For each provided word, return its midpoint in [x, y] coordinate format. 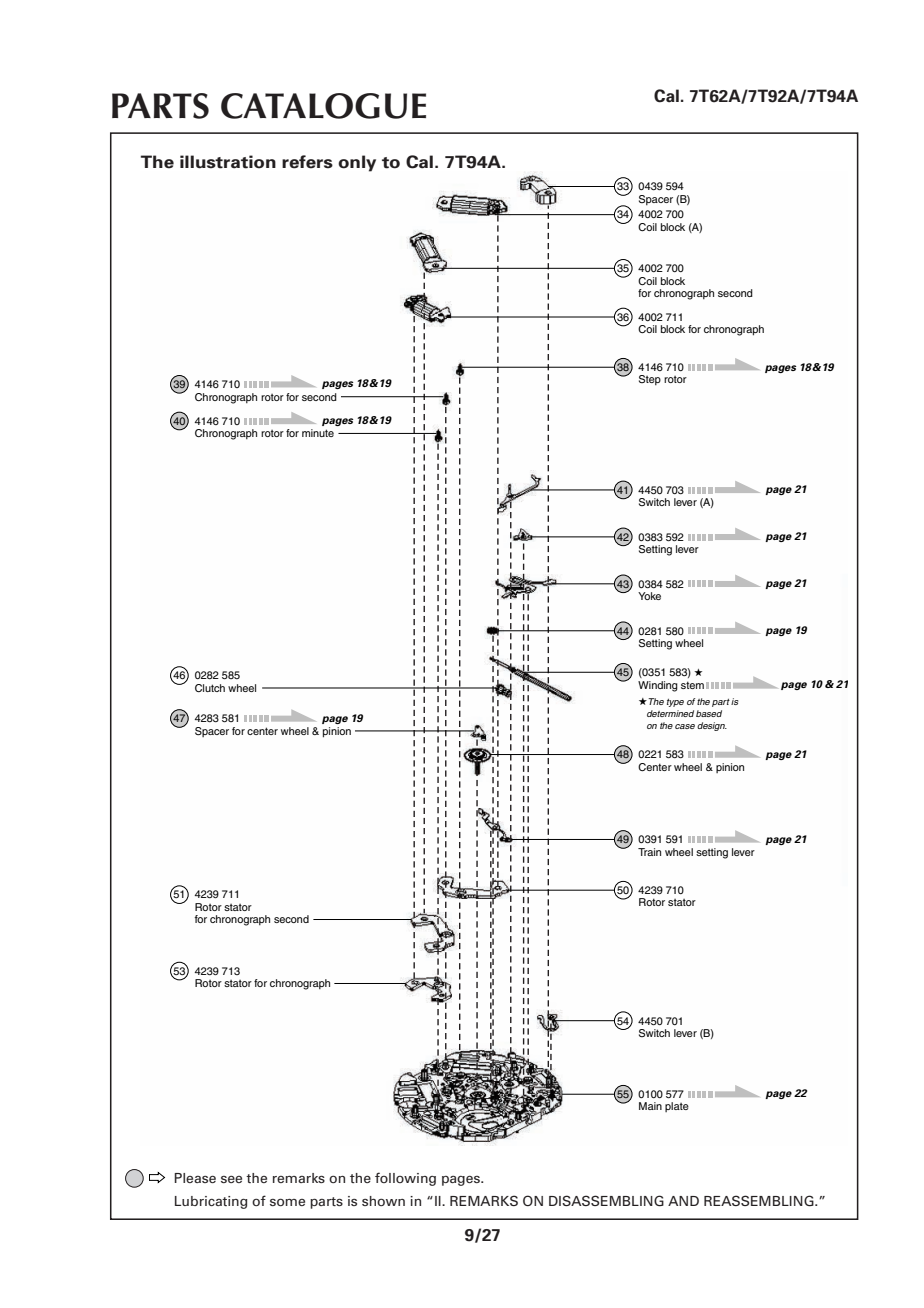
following [405, 1179]
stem [692, 685]
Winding [658, 686]
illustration [228, 162]
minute [318, 433]
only [357, 163]
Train [649, 852]
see [231, 1179]
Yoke [649, 596]
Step [650, 380]
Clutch [210, 688]
